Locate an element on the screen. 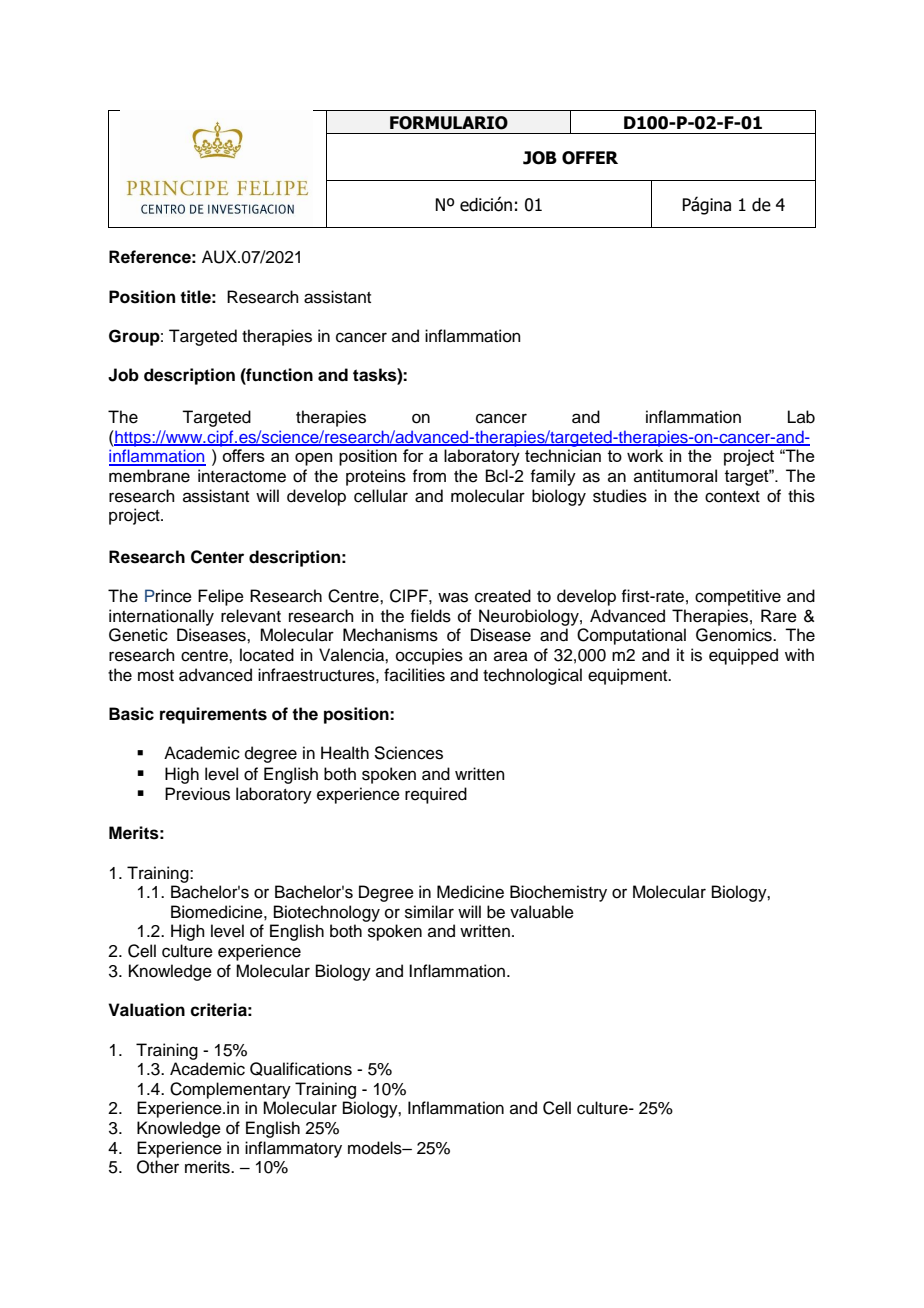 The image size is (924, 1308). Felipe is located at coordinates (221, 597).
